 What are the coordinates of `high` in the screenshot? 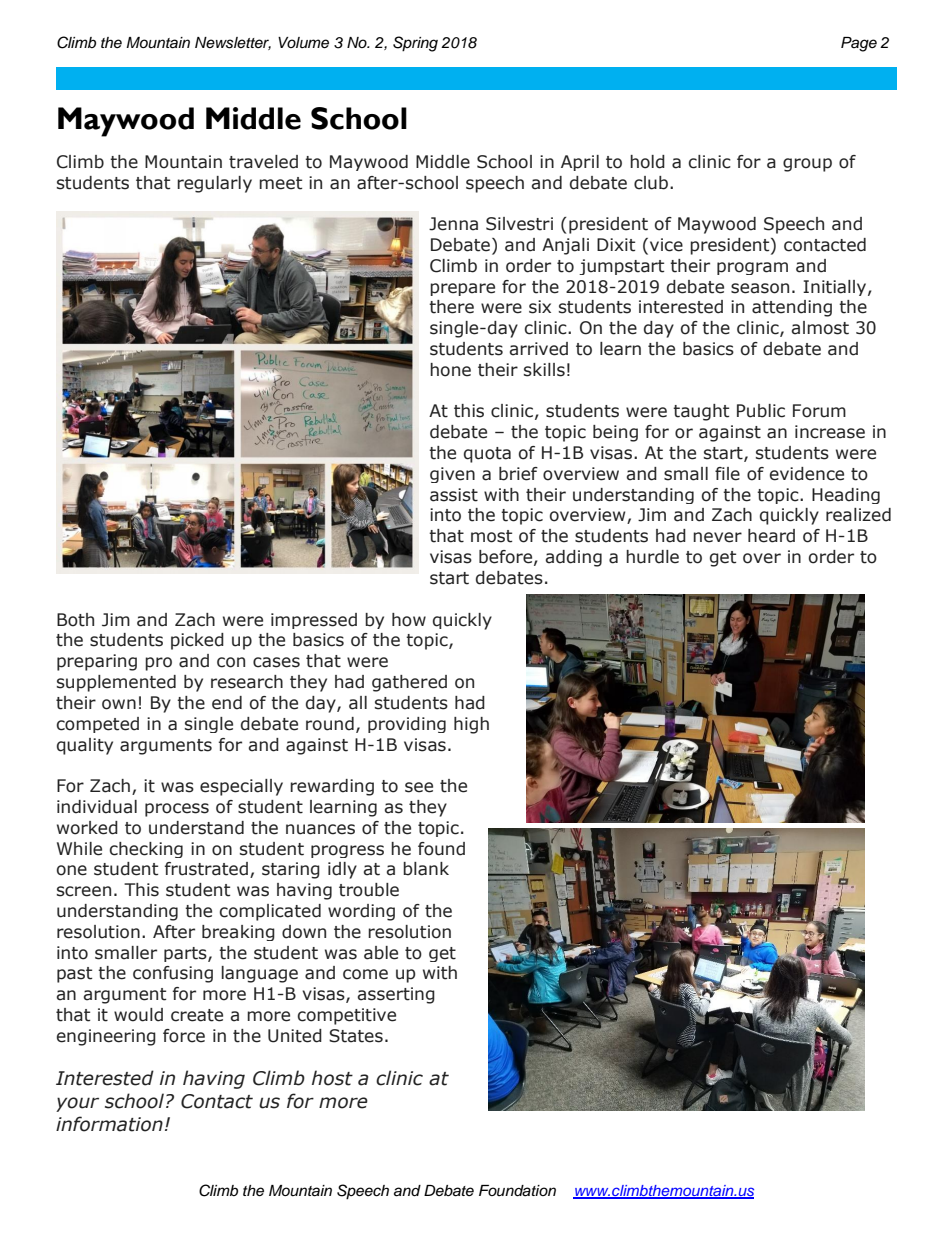 It's located at (471, 725).
